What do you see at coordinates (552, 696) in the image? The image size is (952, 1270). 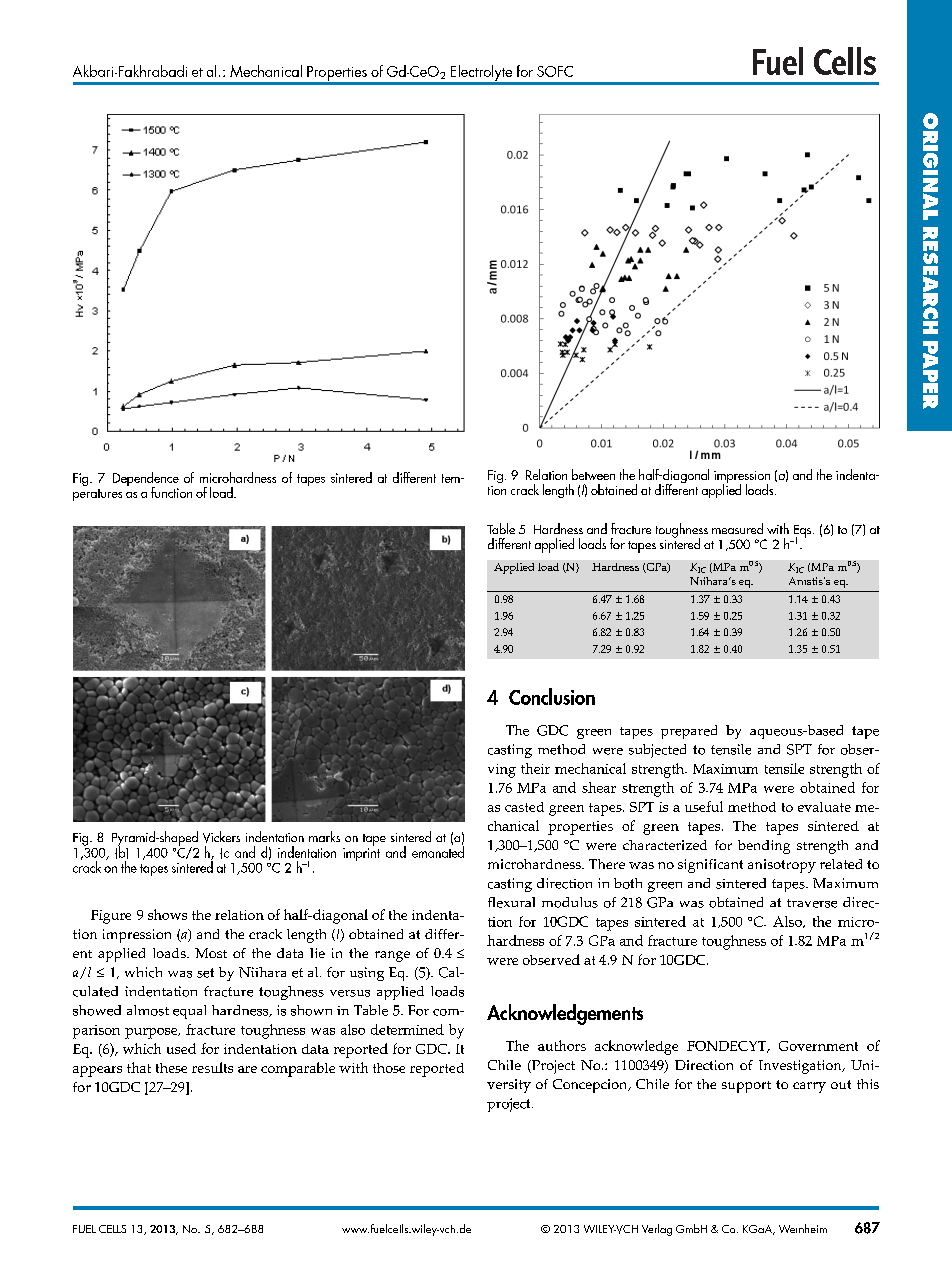 I see `Conclusion` at bounding box center [552, 696].
